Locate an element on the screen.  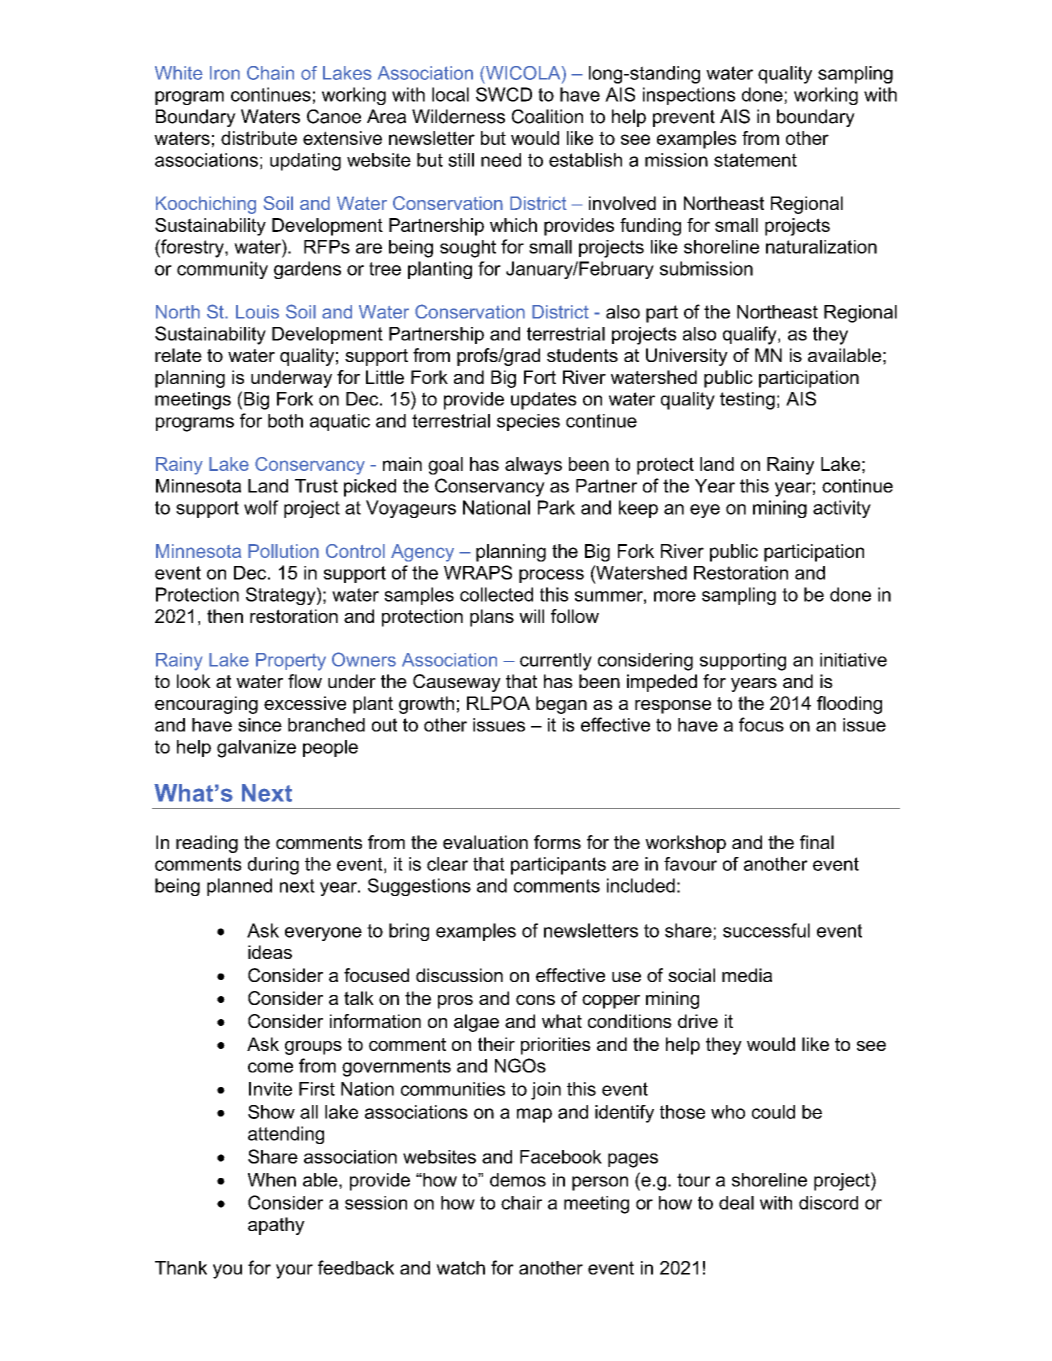
distribute is located at coordinates (259, 138).
